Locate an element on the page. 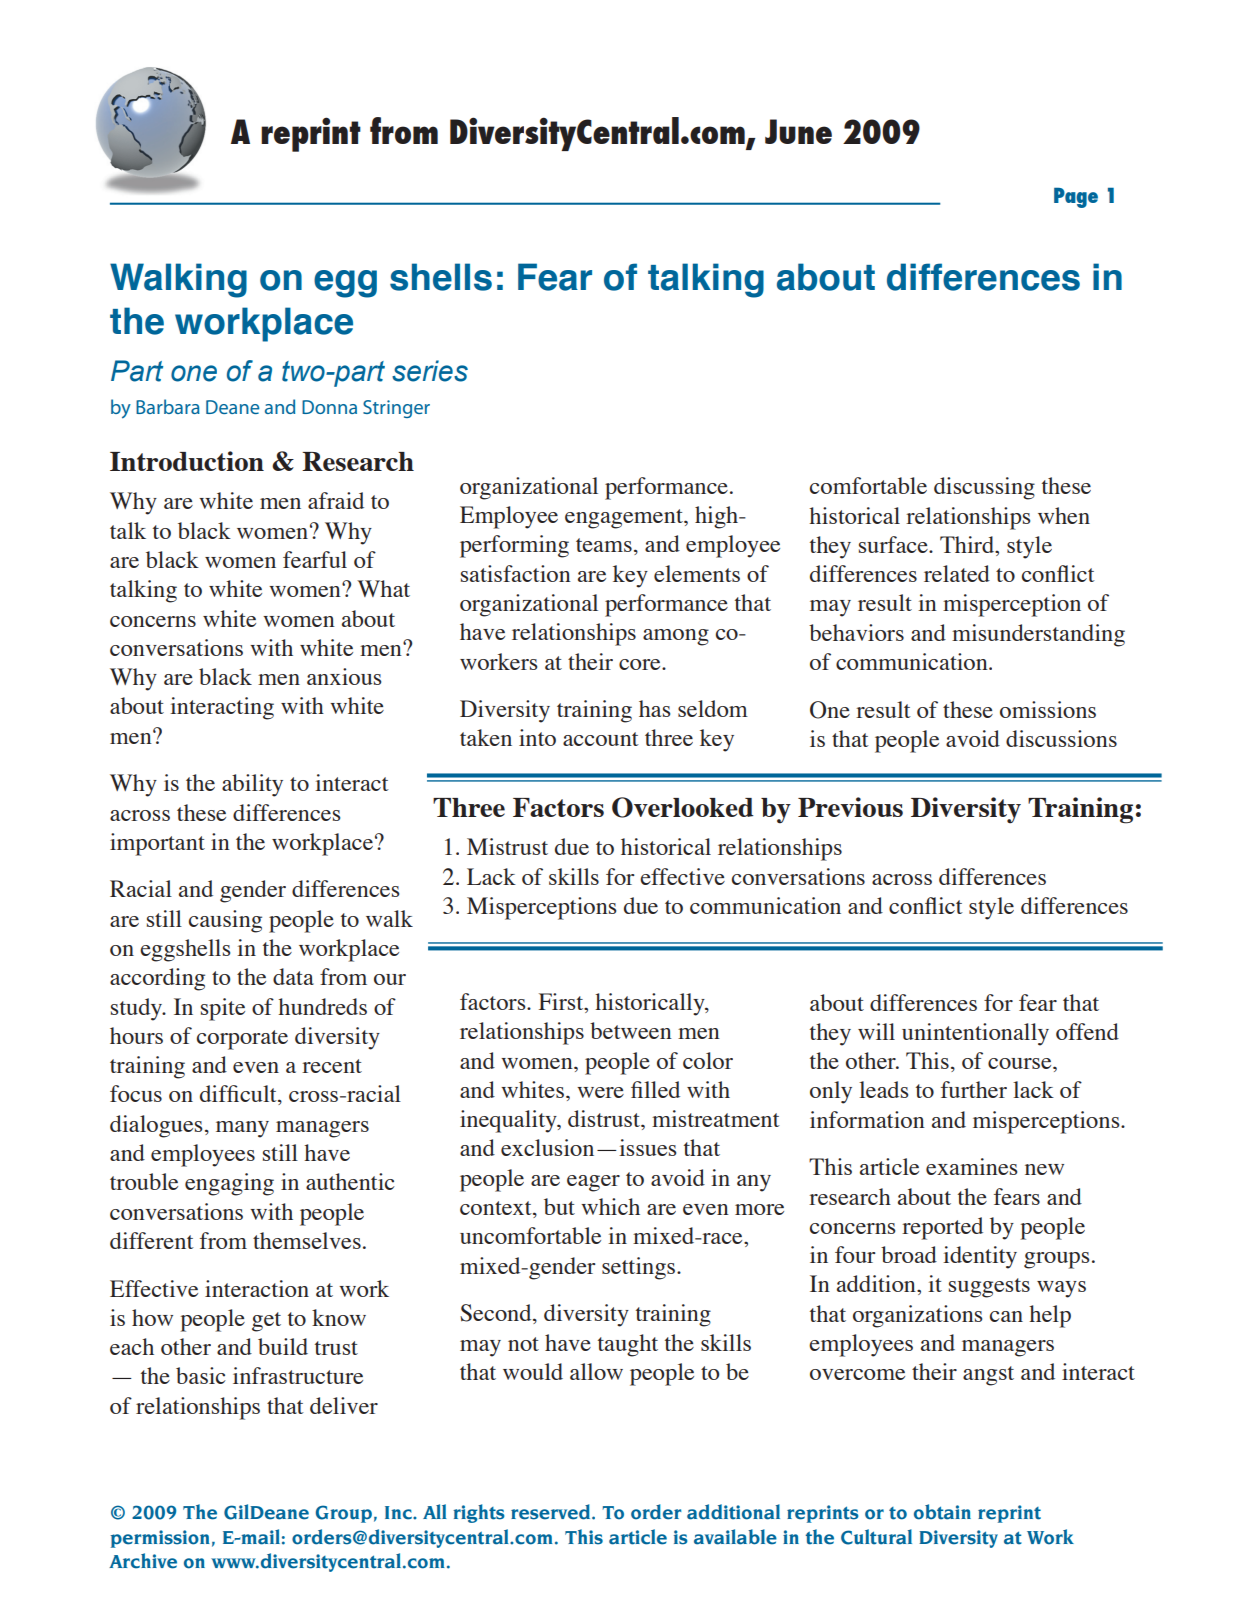 The image size is (1245, 1611). permission is located at coordinates (160, 1539).
